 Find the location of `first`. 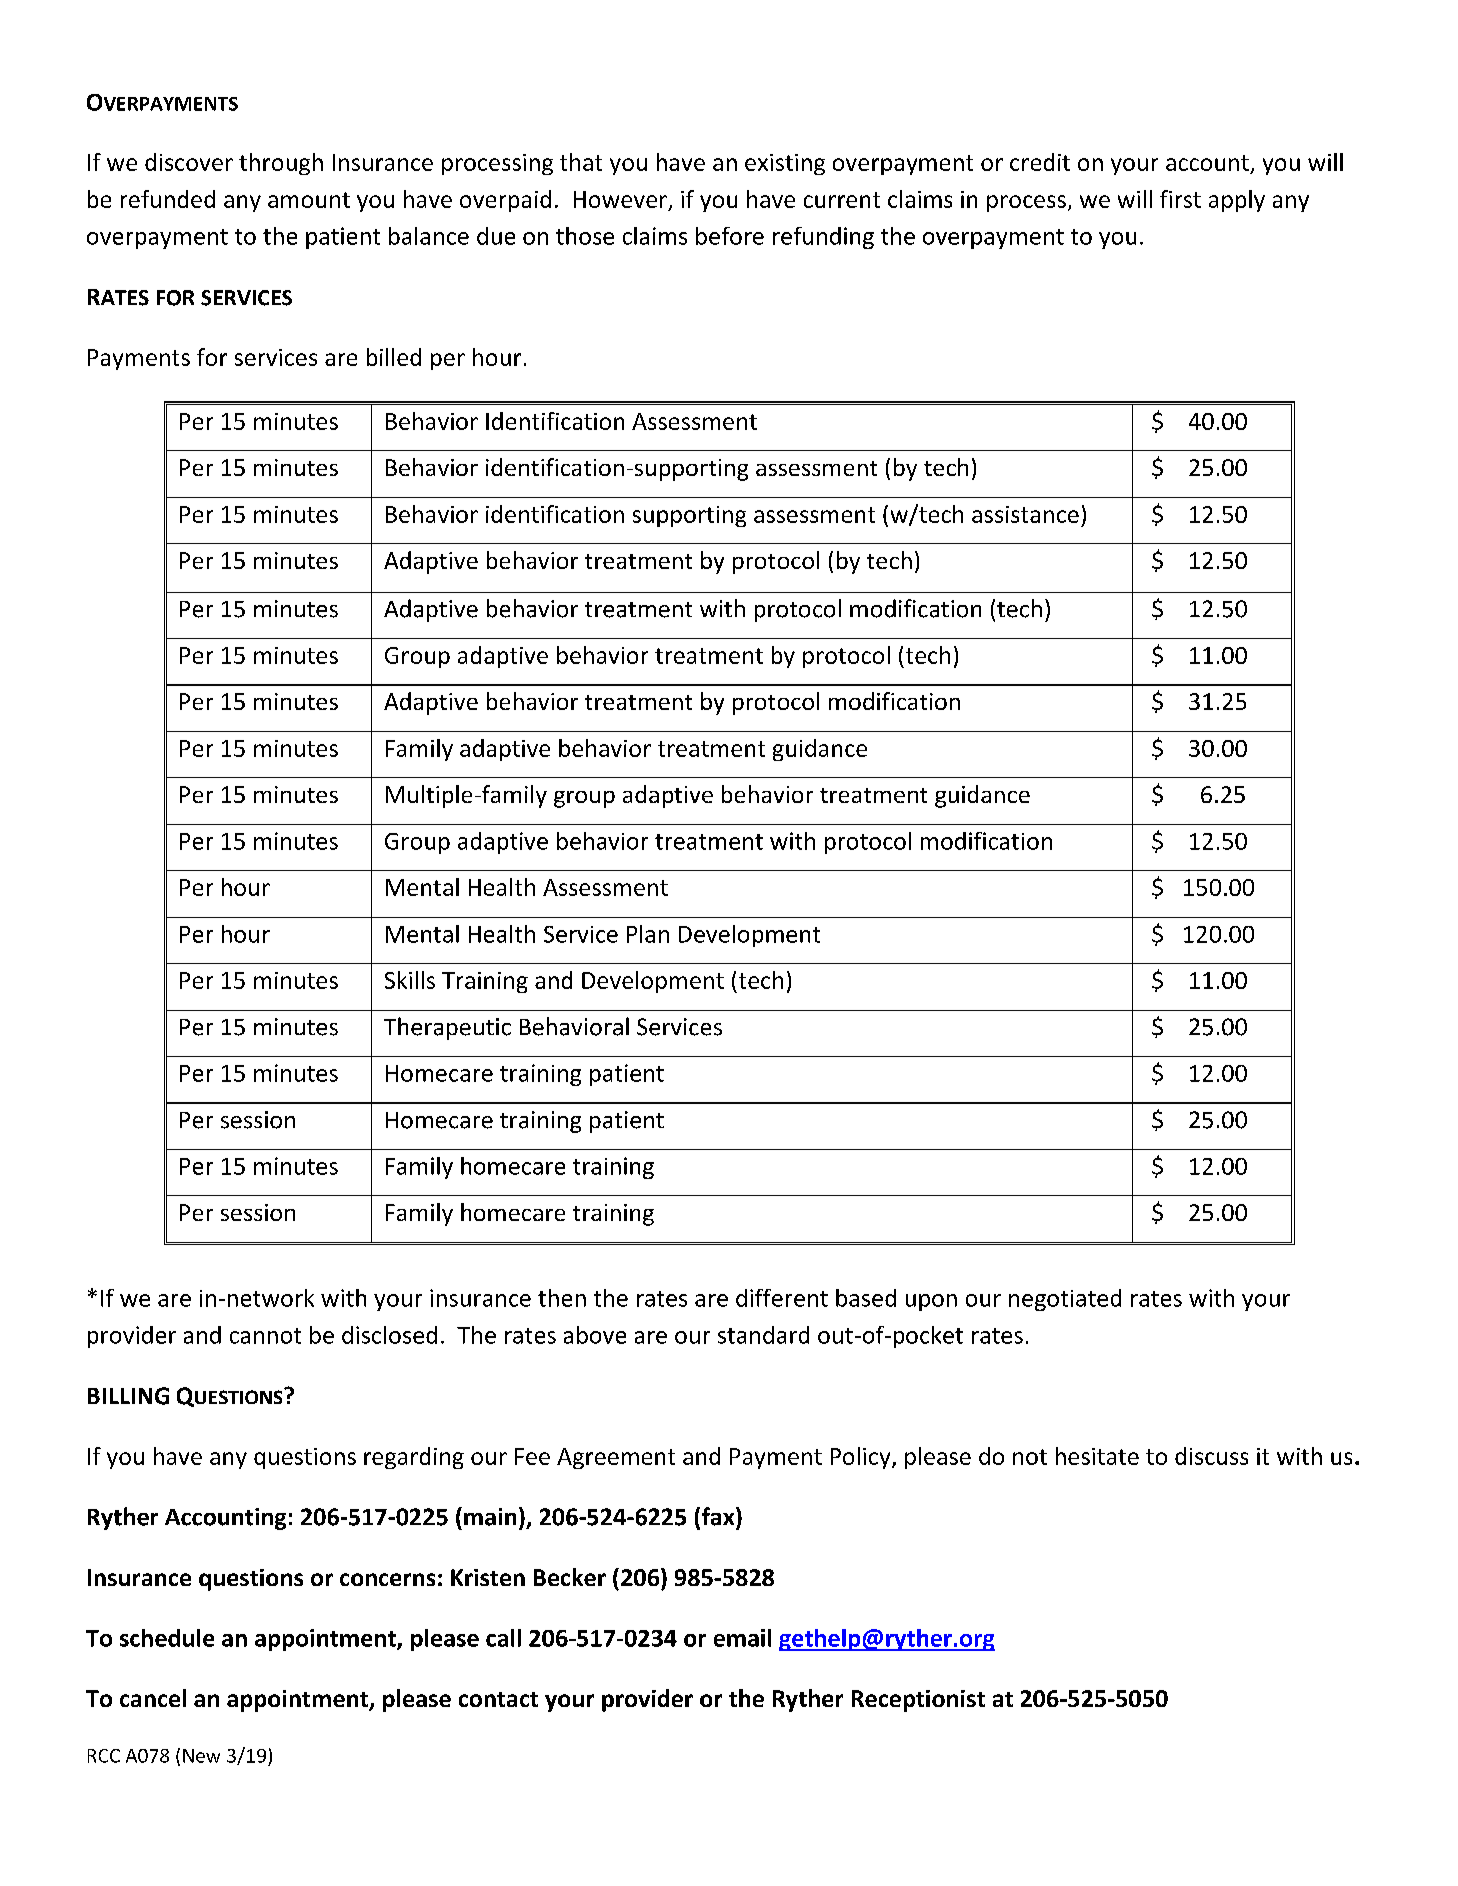

first is located at coordinates (1180, 199).
